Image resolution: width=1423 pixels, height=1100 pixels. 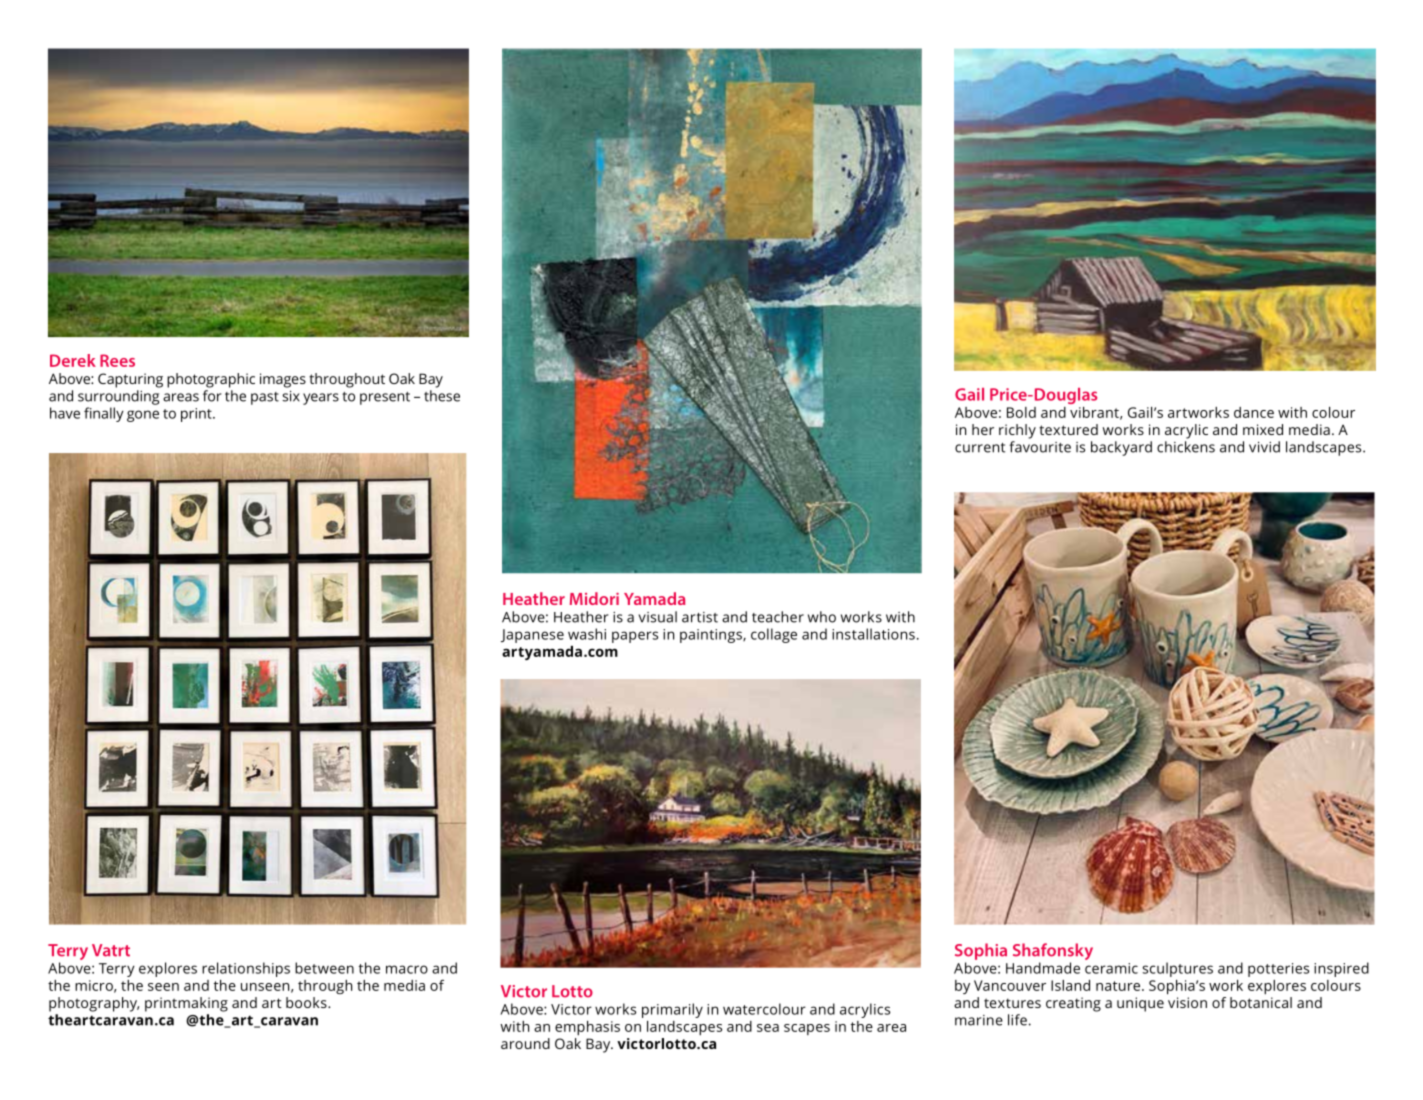 I want to click on artist, so click(x=700, y=617).
